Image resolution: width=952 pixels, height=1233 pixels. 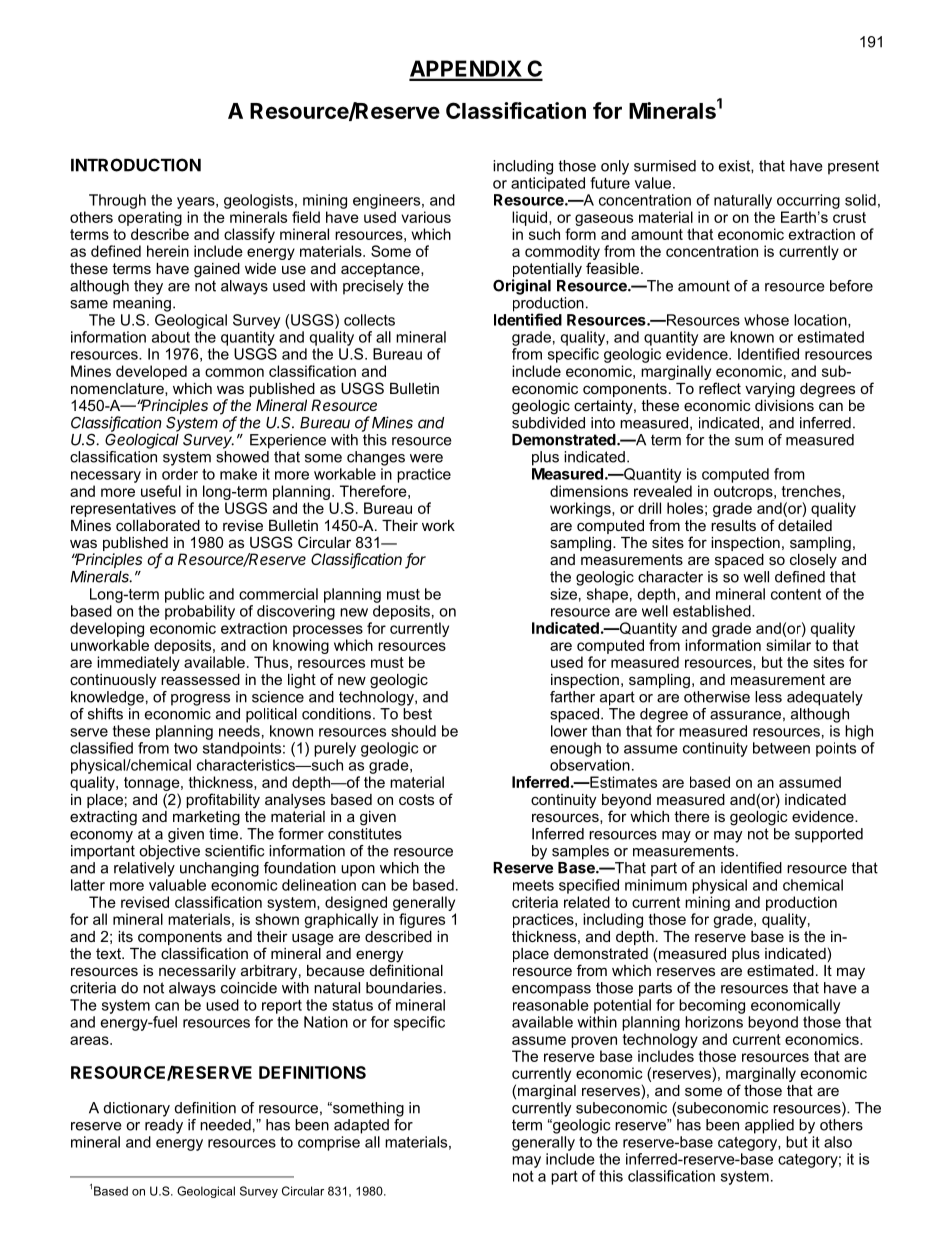 I want to click on reassessed, so click(x=200, y=679).
